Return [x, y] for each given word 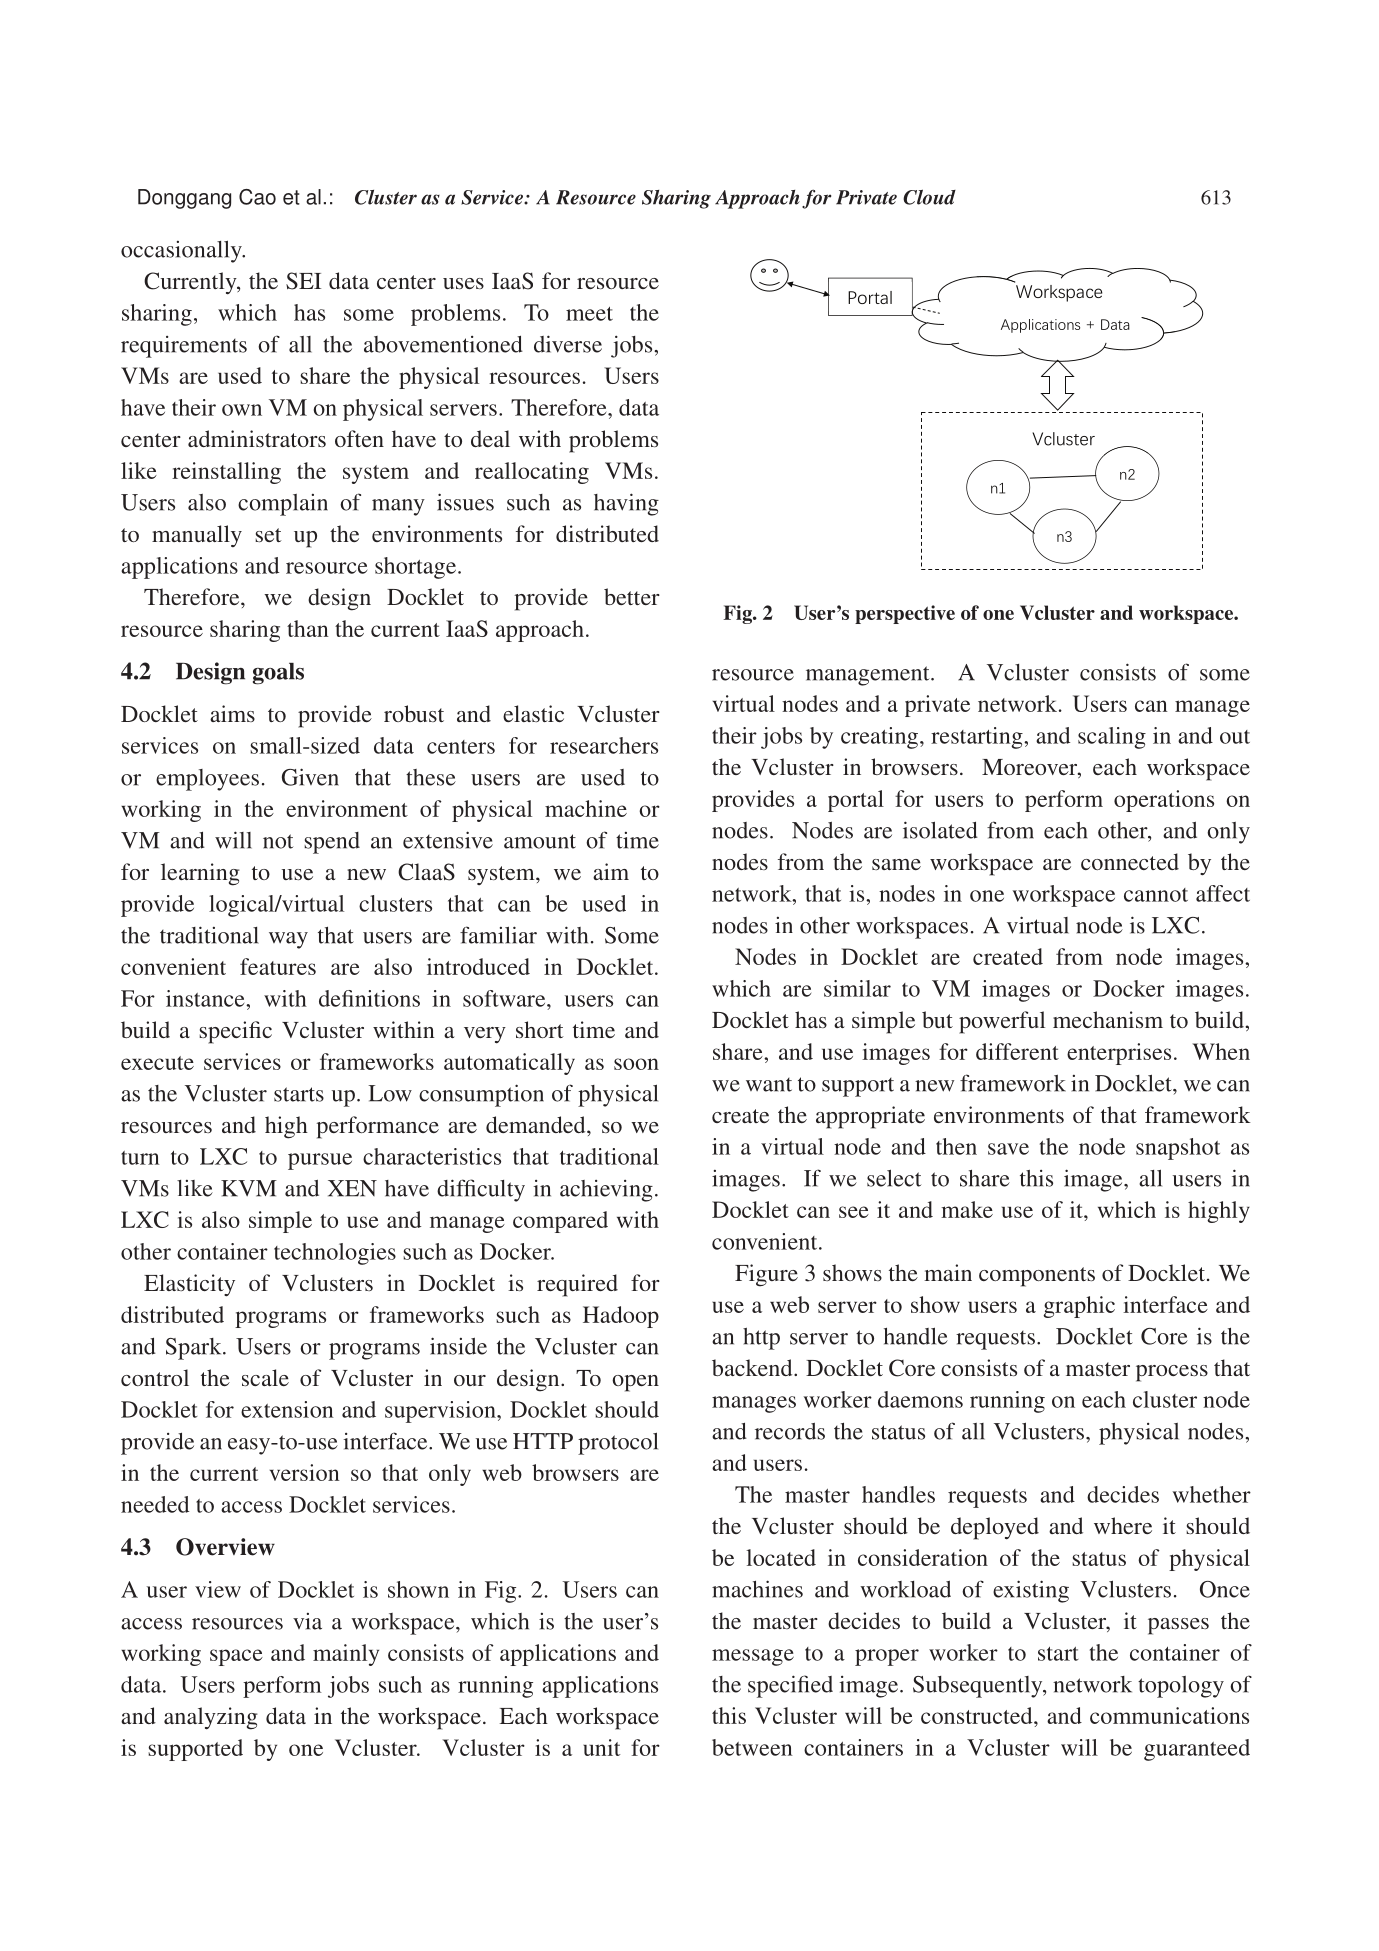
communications [1169, 1715]
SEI [303, 281]
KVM [249, 1188]
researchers [604, 745]
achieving [606, 1191]
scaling [1112, 738]
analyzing [211, 1718]
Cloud [929, 197]
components [1037, 1277]
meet [589, 314]
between [752, 1747]
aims [232, 713]
